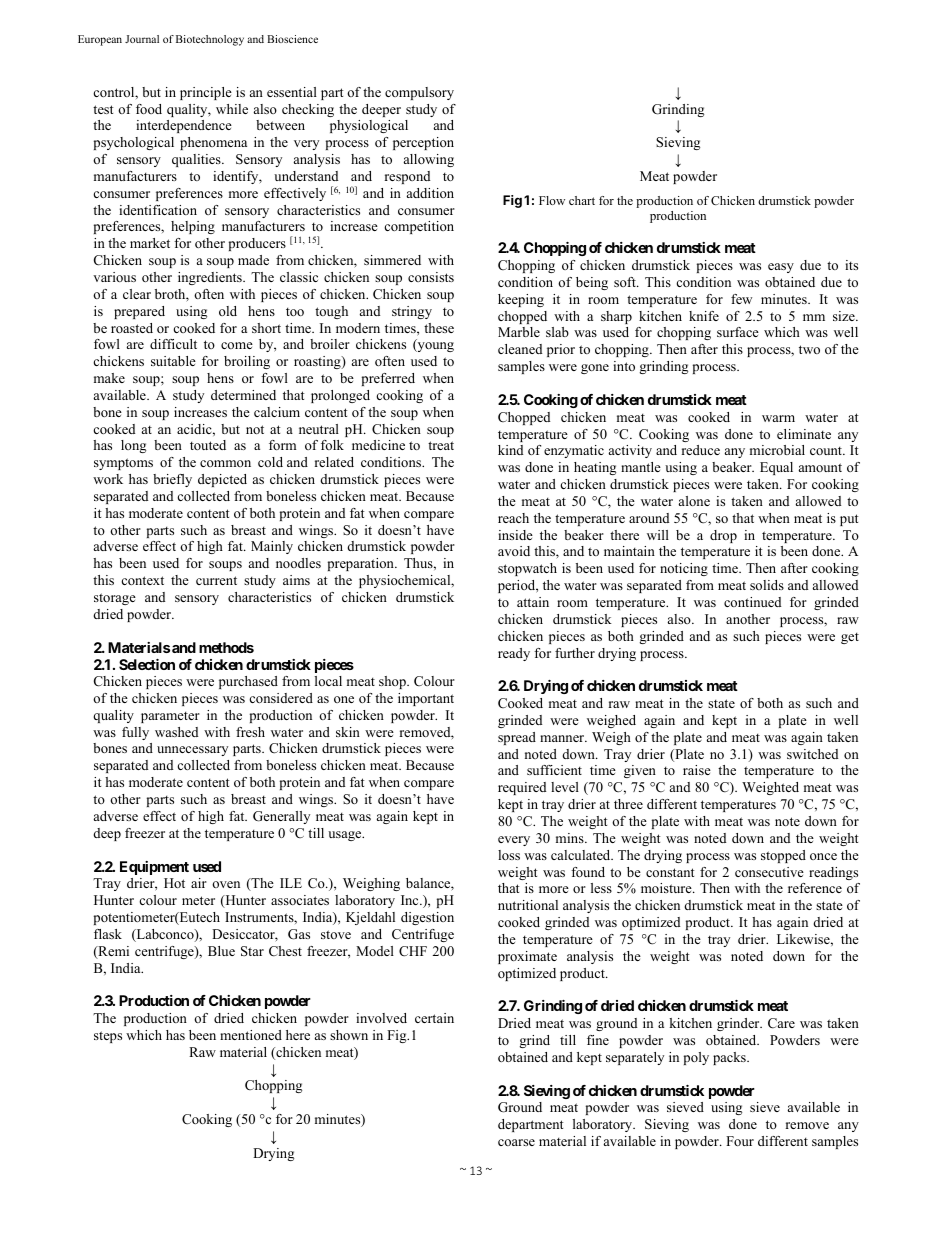  What do you see at coordinates (216, 580) in the page?
I see `current` at bounding box center [216, 580].
